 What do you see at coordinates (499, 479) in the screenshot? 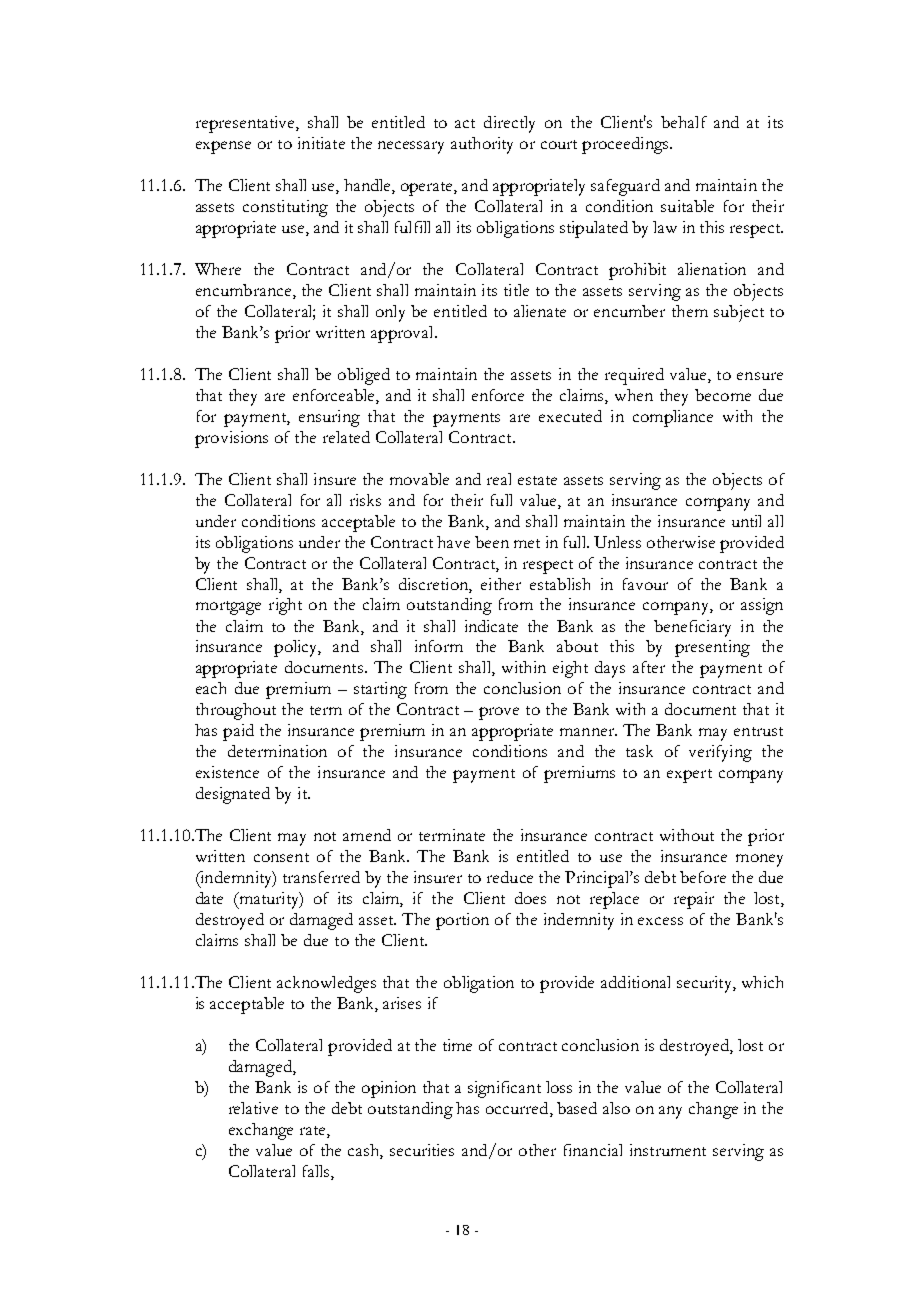
I see `real` at bounding box center [499, 479].
